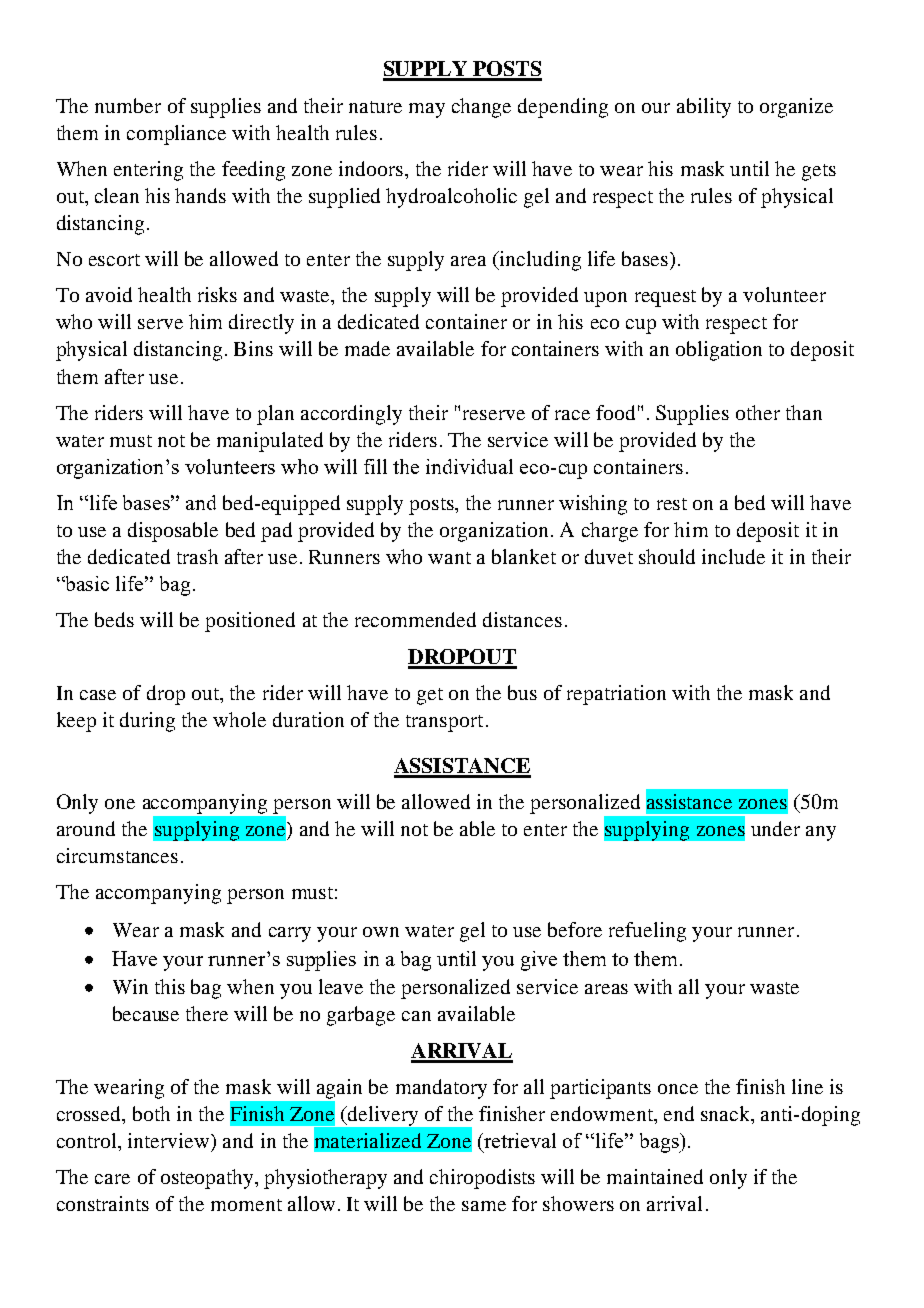 Image resolution: width=924 pixels, height=1308 pixels. Describe the element at coordinates (616, 695) in the page. I see `repatriation` at that location.
